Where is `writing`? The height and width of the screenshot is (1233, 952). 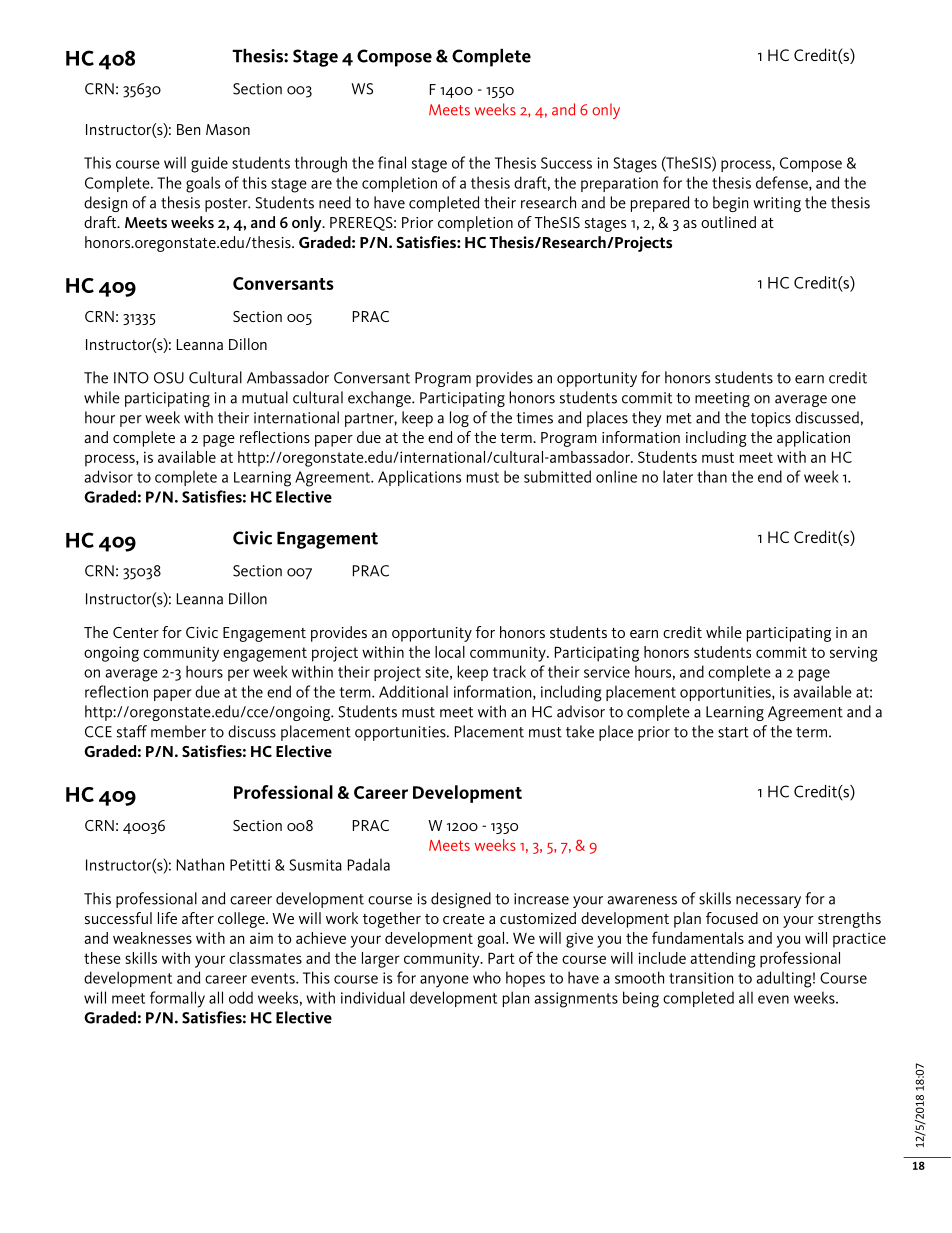 writing is located at coordinates (777, 204).
